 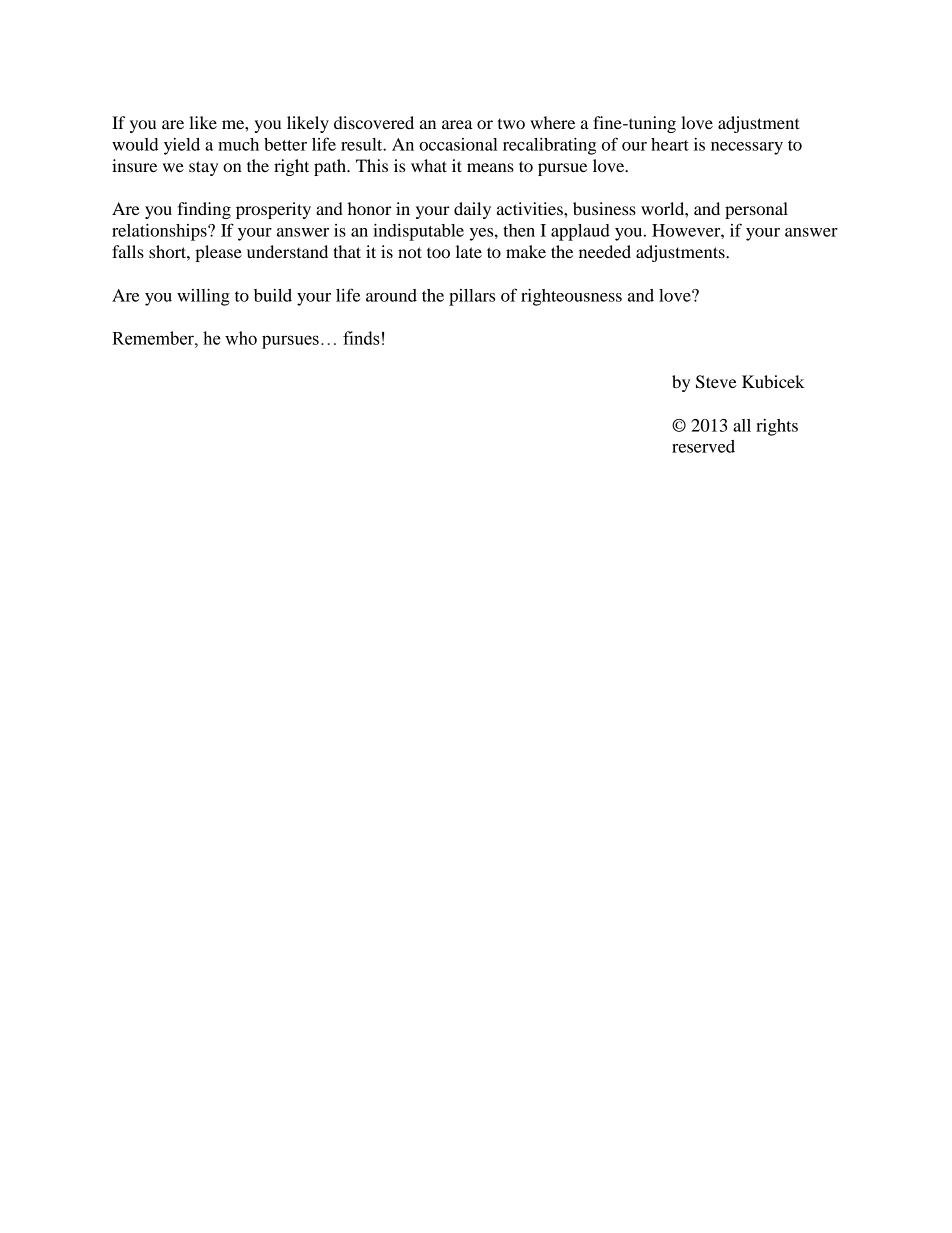 I want to click on heart, so click(x=670, y=144).
